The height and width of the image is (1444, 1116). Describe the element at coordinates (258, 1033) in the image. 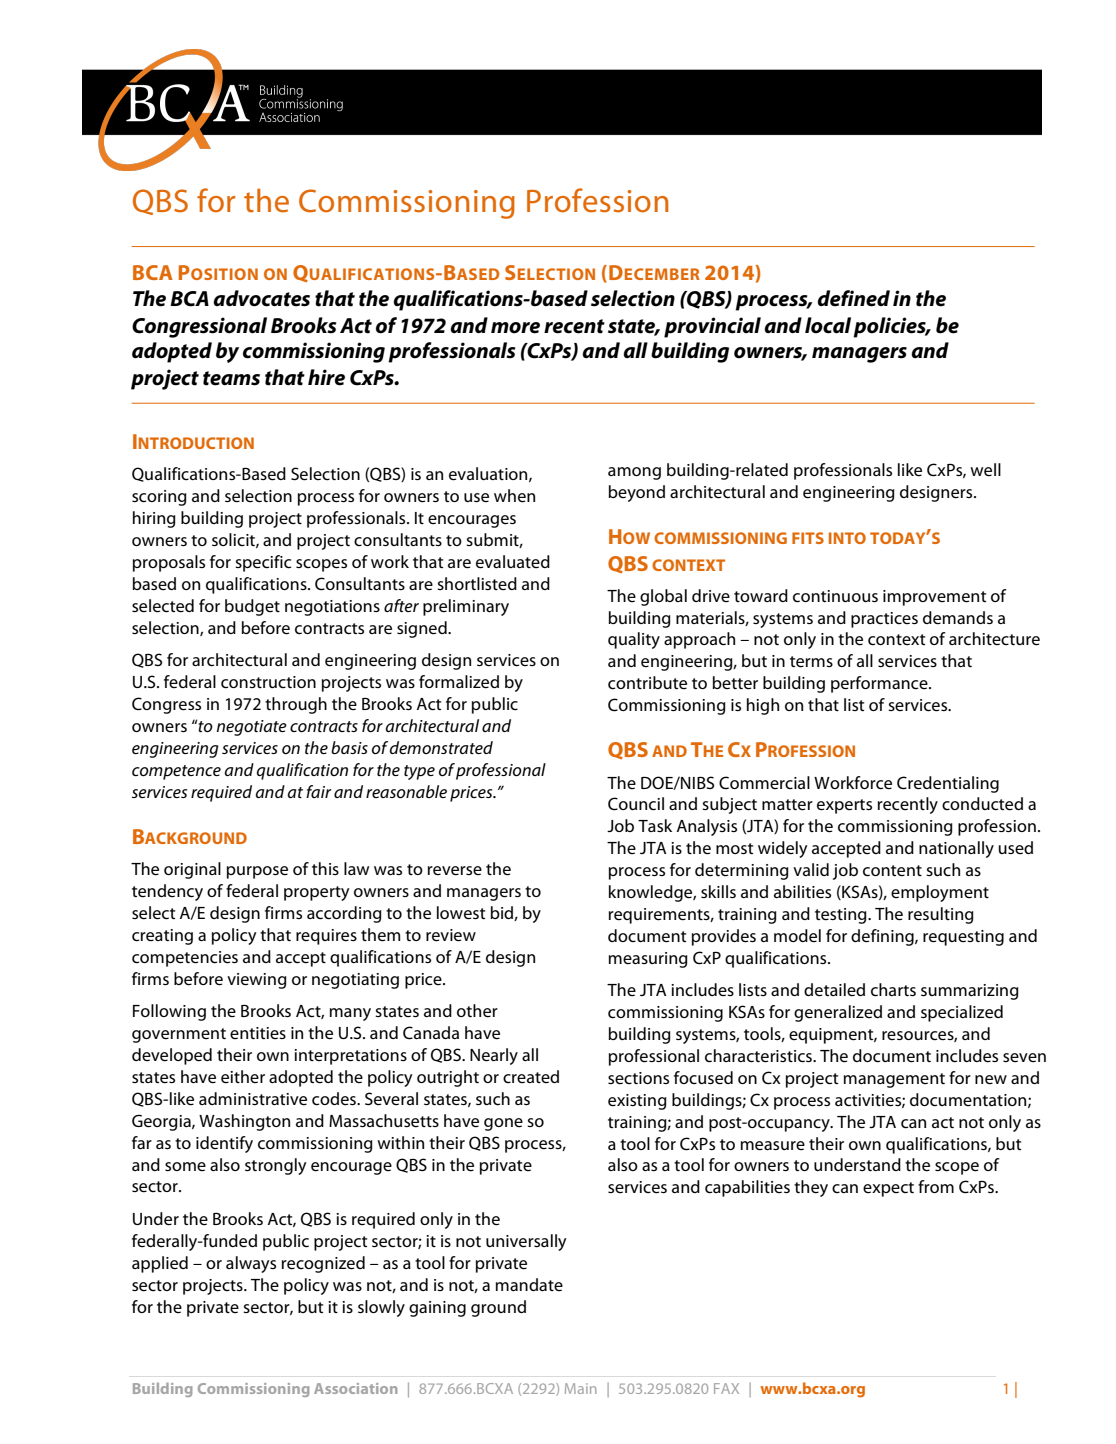

I see `entities` at that location.
